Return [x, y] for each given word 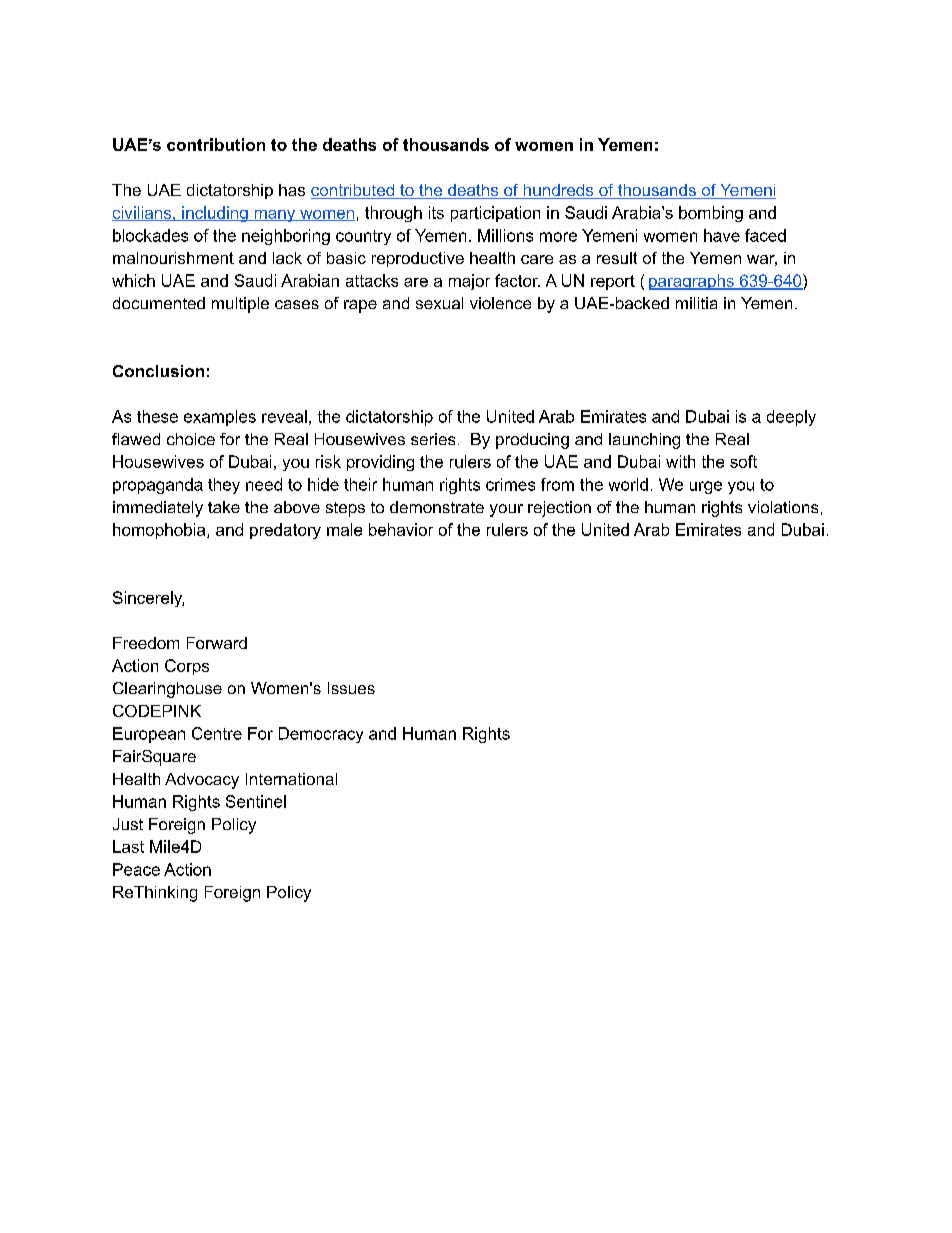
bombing [711, 214]
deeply [791, 418]
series [433, 439]
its [436, 212]
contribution [216, 144]
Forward [217, 643]
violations [783, 507]
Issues [351, 688]
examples [220, 418]
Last [128, 846]
